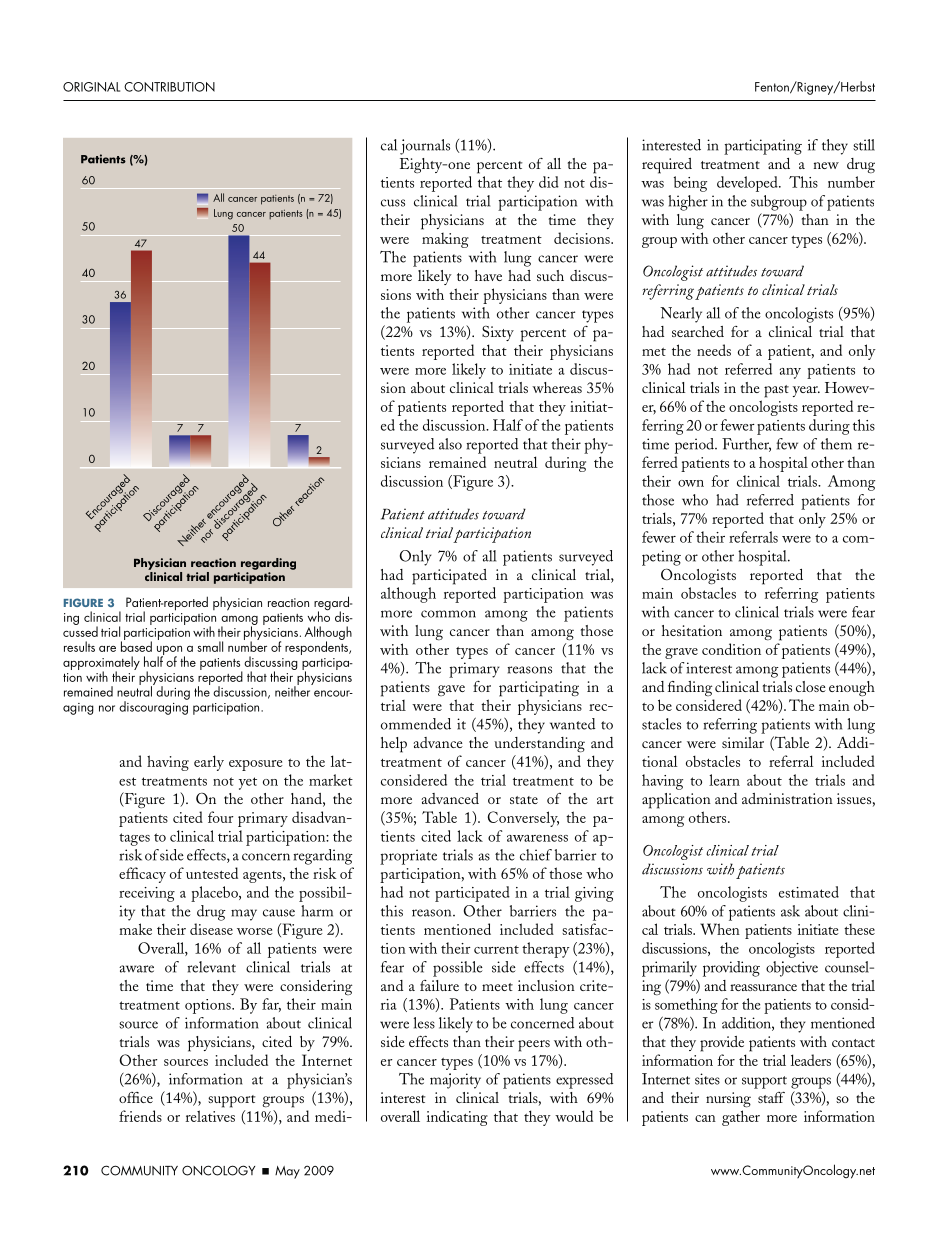  I want to click on upon, so click(169, 651).
